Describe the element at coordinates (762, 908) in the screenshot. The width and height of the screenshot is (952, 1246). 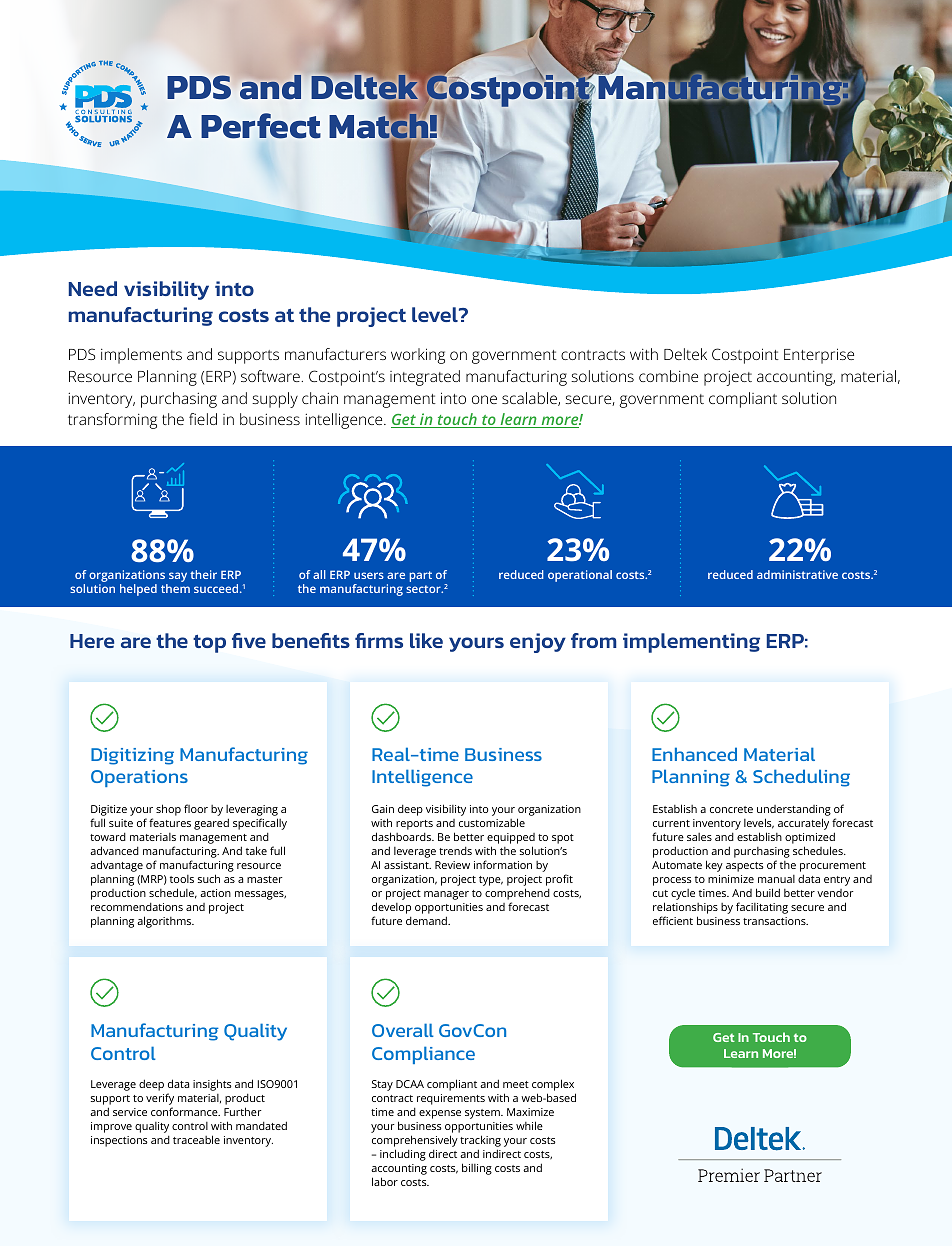
I see `facilitating` at that location.
